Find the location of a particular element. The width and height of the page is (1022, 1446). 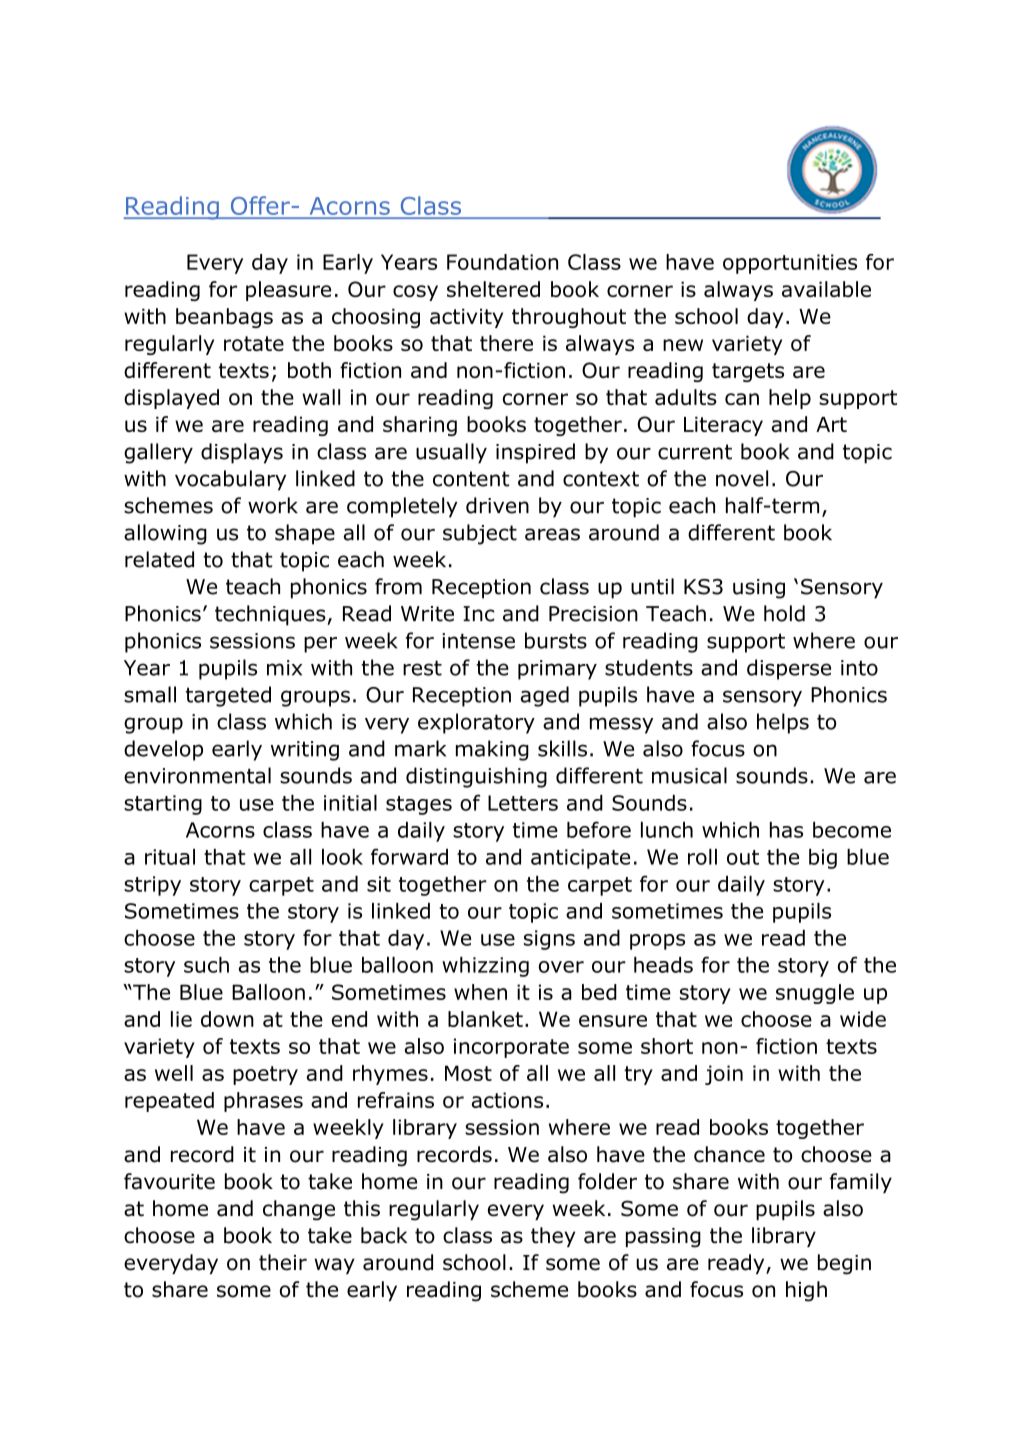

novel is located at coordinates (742, 478).
